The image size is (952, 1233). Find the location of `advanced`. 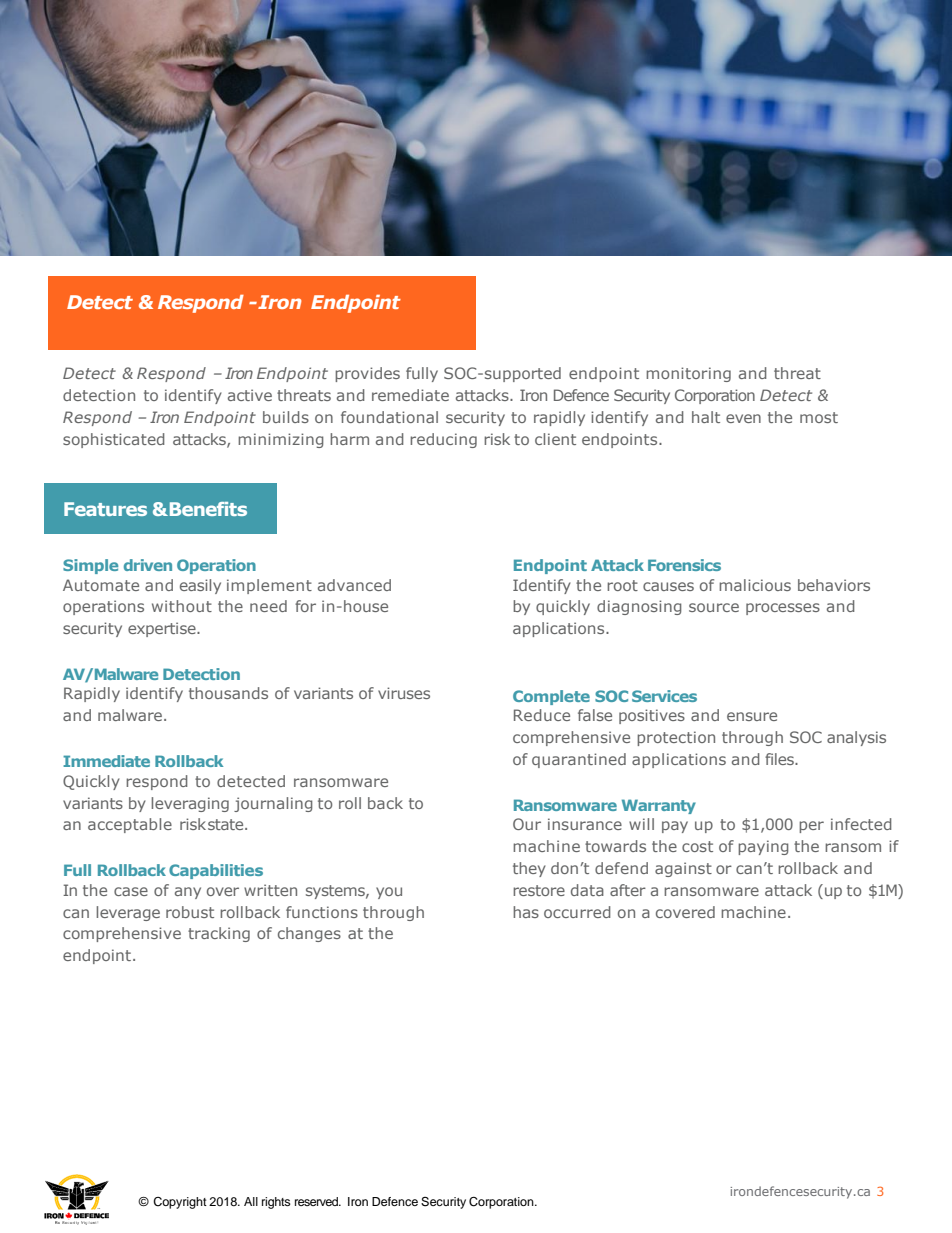

advanced is located at coordinates (354, 585).
